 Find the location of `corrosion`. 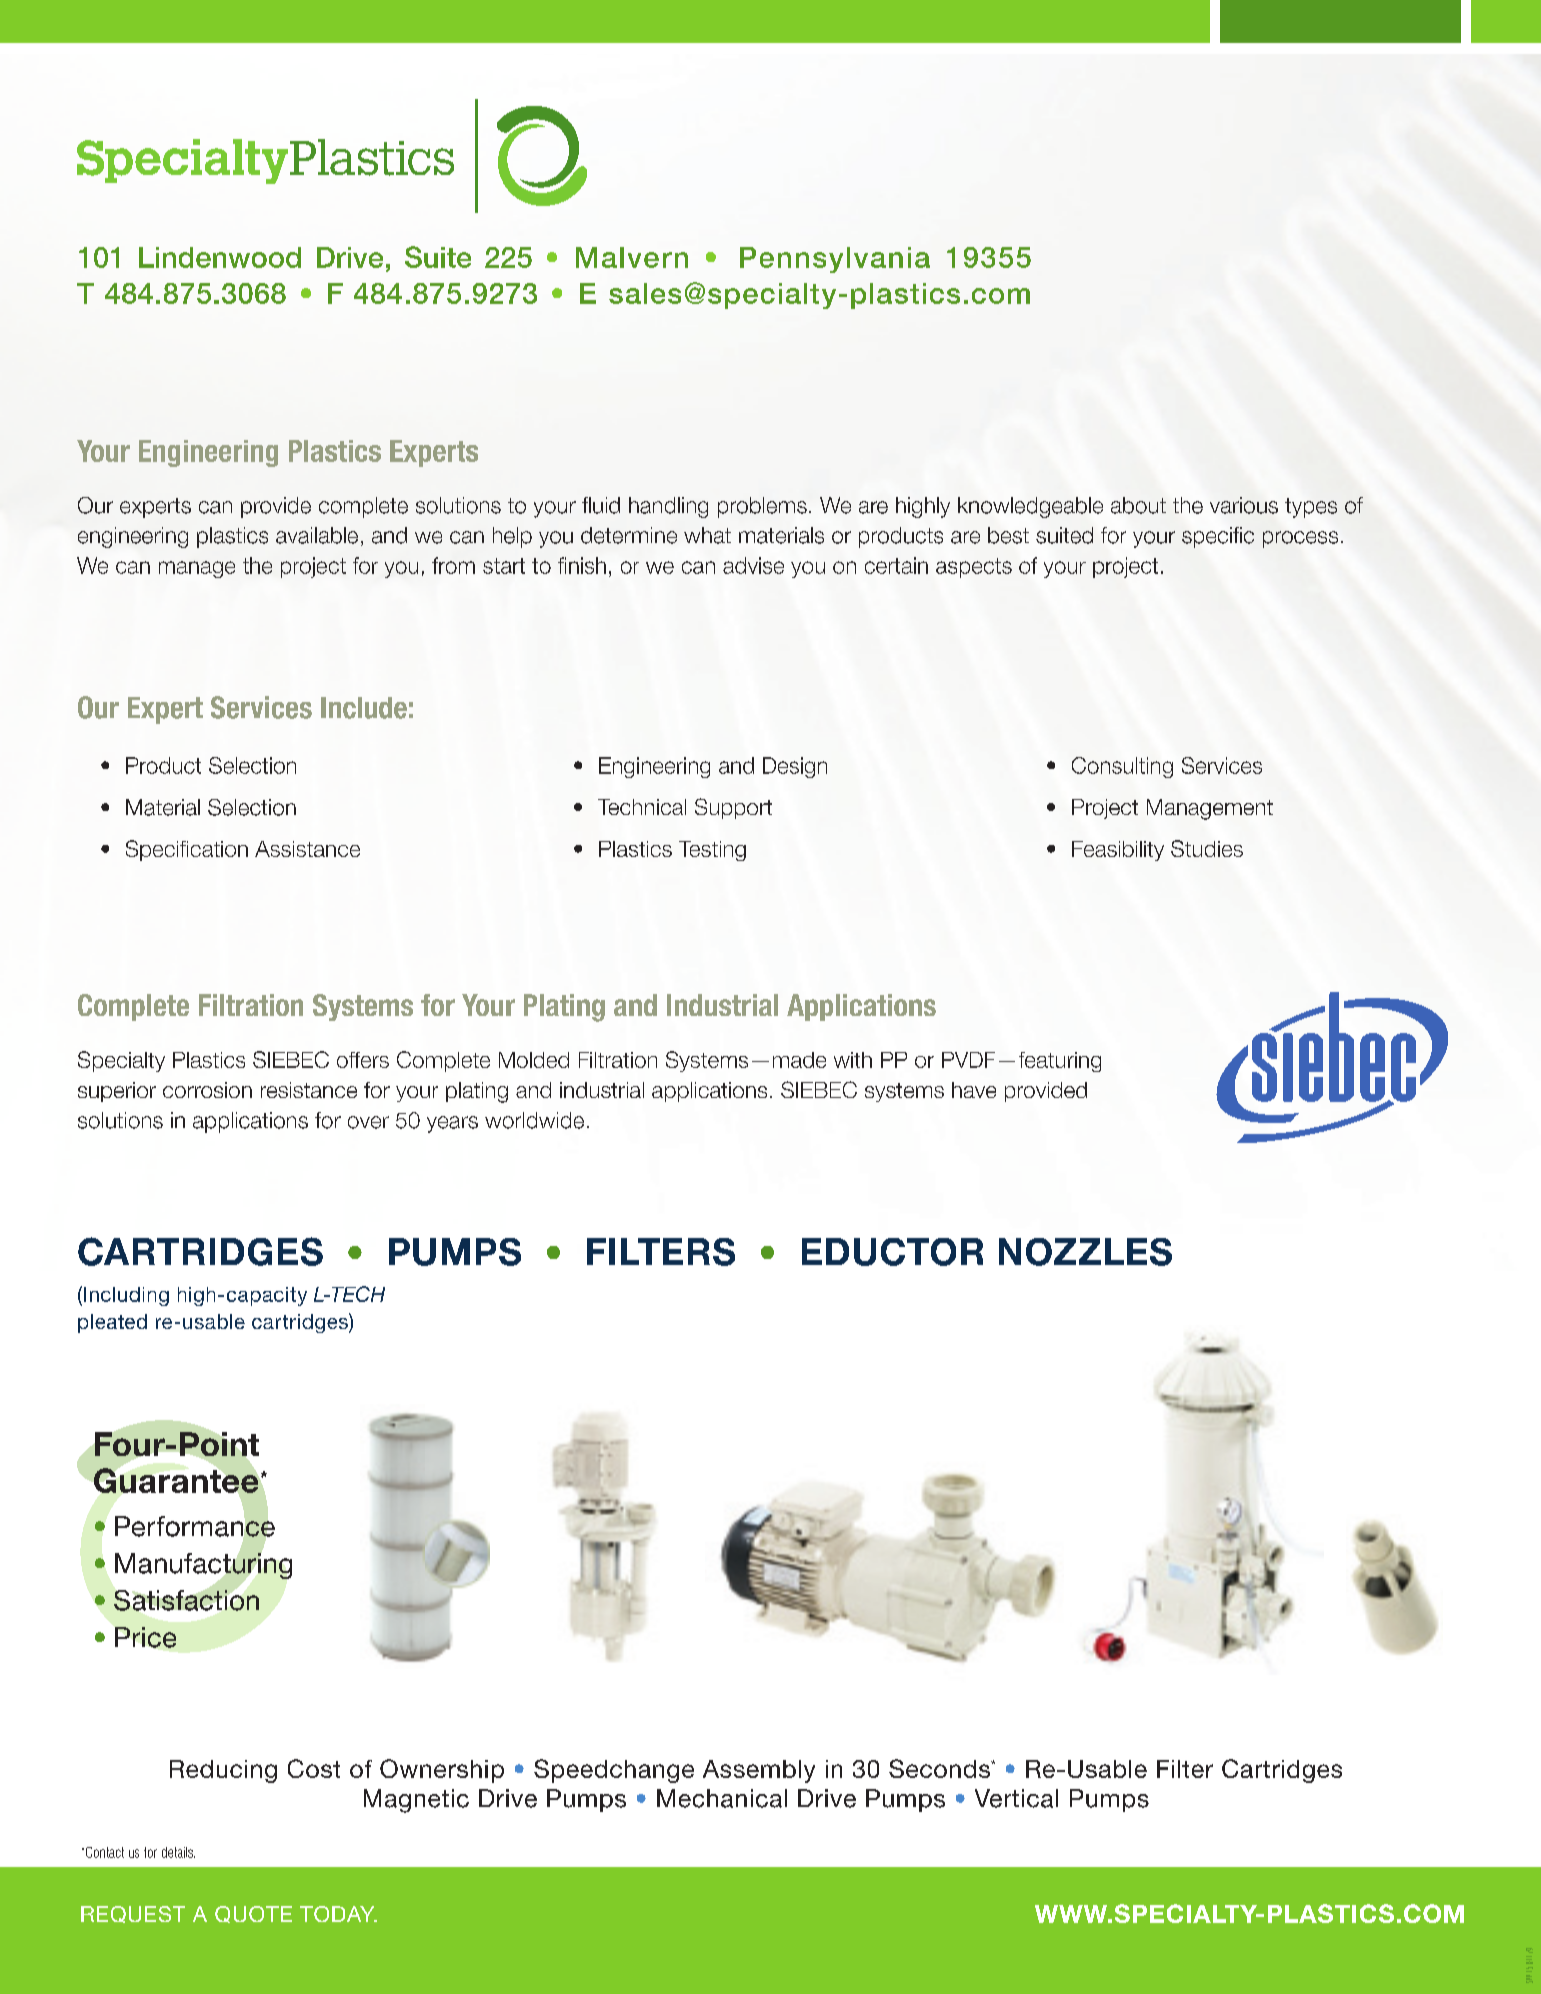

corrosion is located at coordinates (207, 1090).
